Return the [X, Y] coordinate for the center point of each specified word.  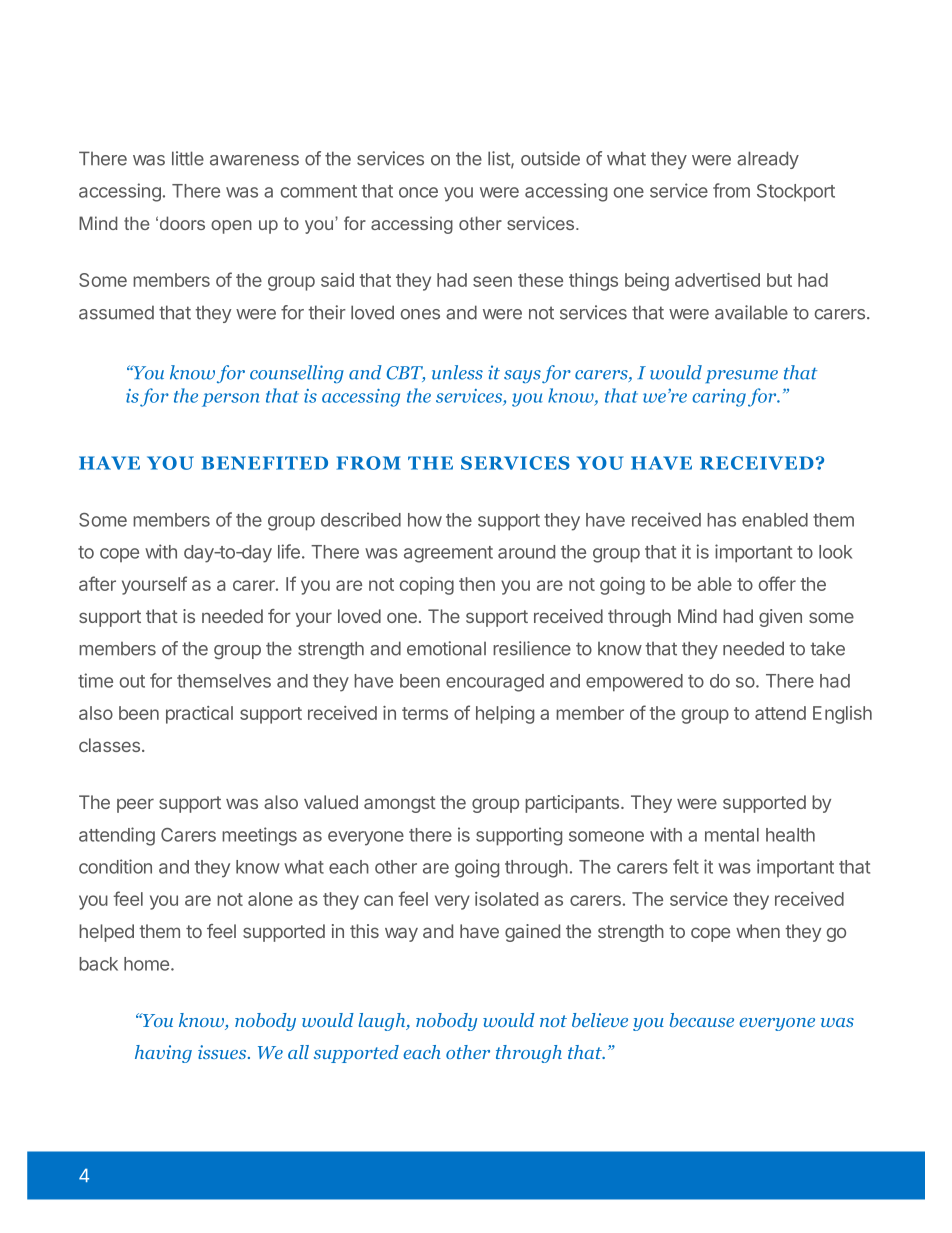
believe [600, 1020]
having [163, 1054]
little [188, 158]
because [702, 1020]
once [418, 192]
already [768, 160]
